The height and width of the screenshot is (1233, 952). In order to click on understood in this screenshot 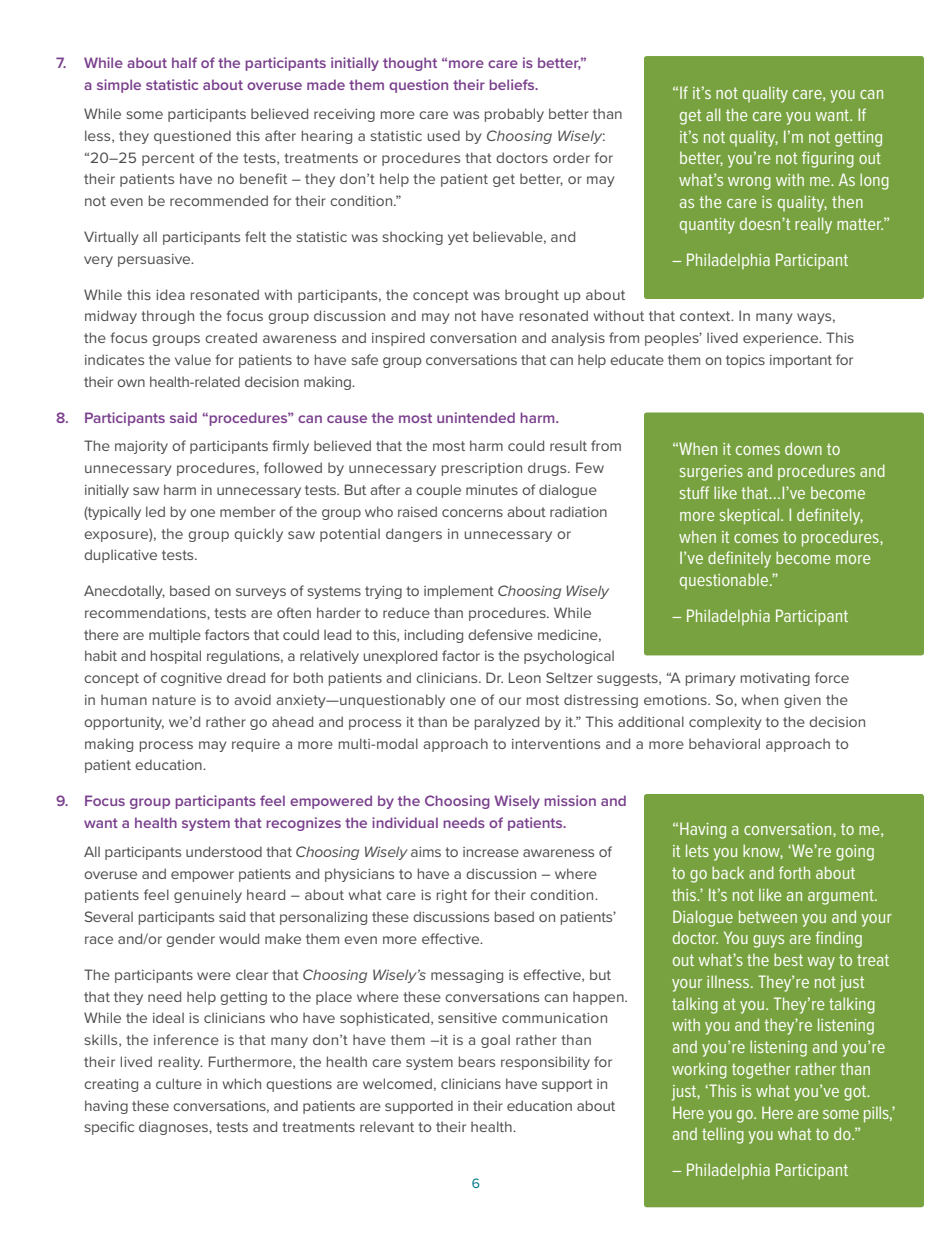, I will do `click(224, 851)`.
